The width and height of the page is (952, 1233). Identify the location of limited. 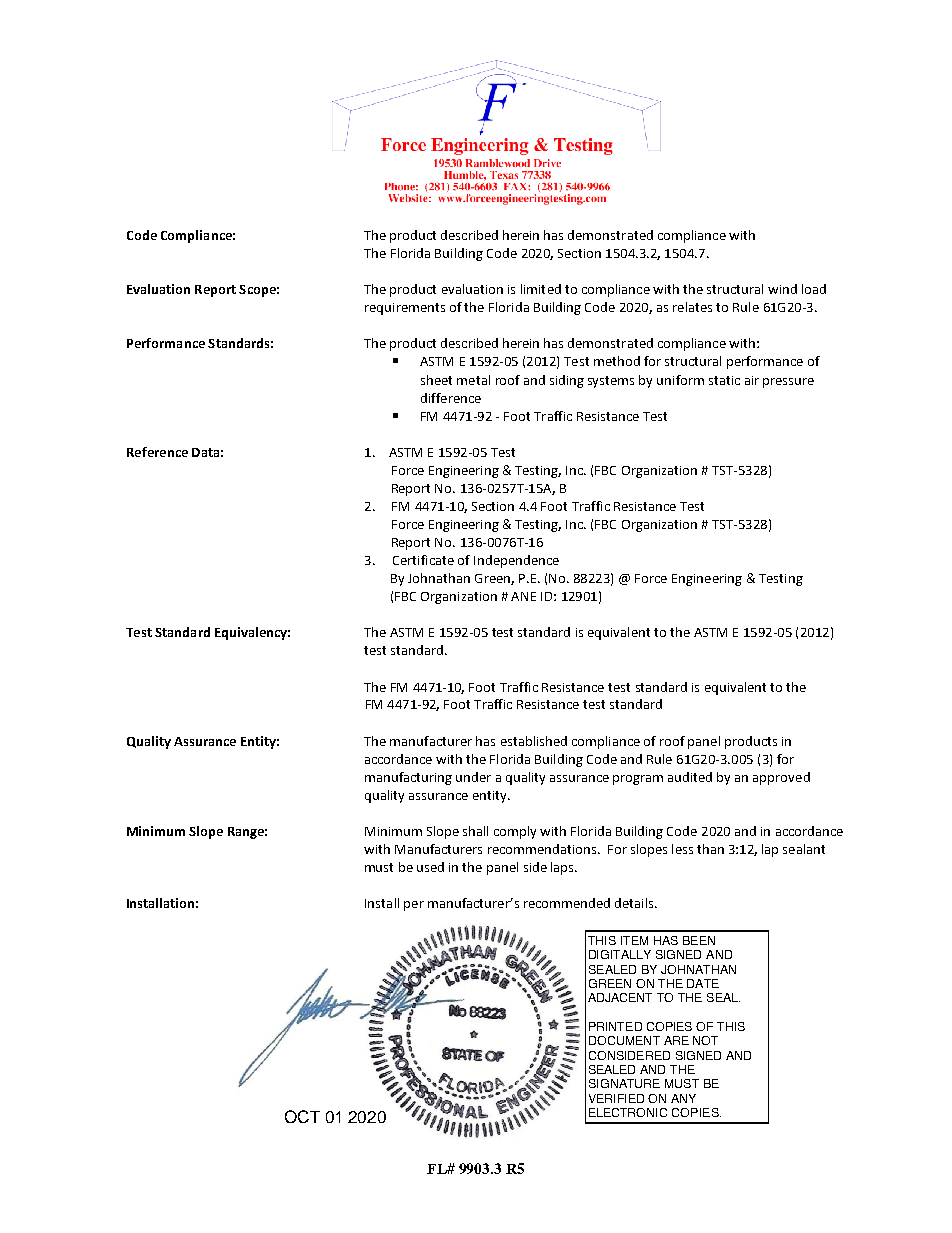
(541, 289).
